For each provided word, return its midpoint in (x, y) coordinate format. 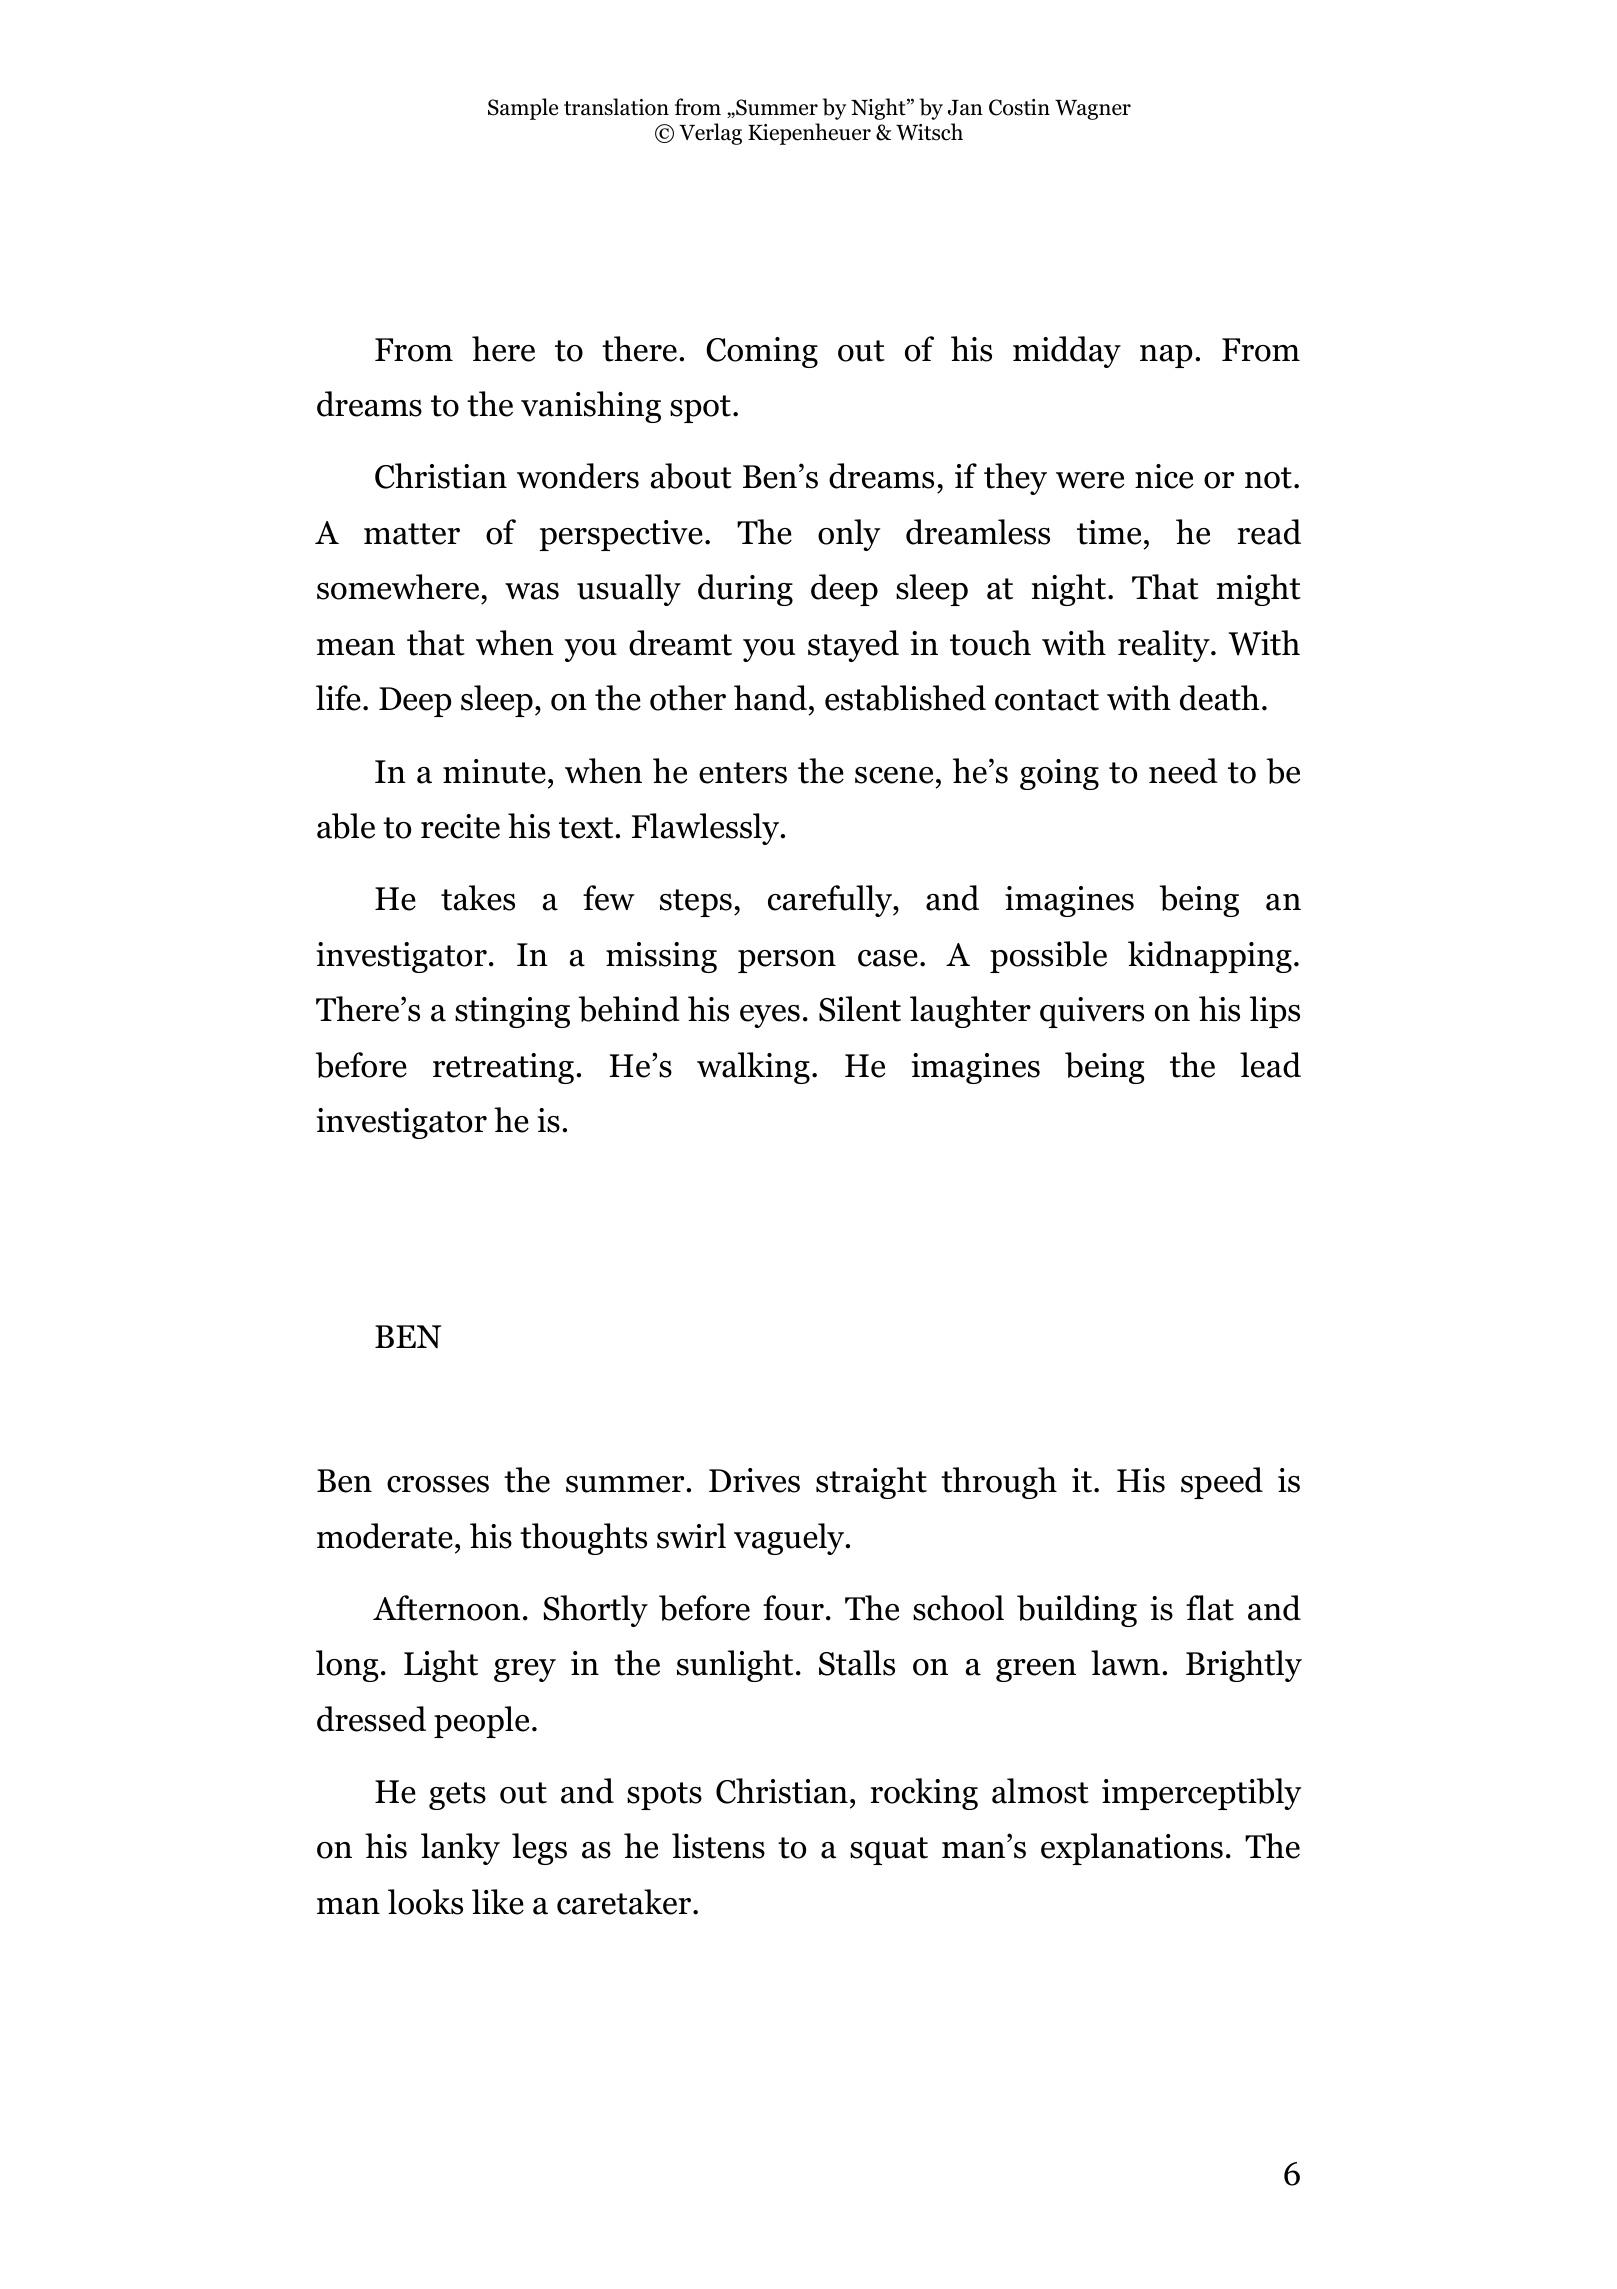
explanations (1132, 1849)
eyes (770, 1016)
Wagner (1093, 110)
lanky (460, 1849)
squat (889, 1851)
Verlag (710, 134)
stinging (512, 1012)
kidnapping (1210, 957)
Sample (523, 109)
